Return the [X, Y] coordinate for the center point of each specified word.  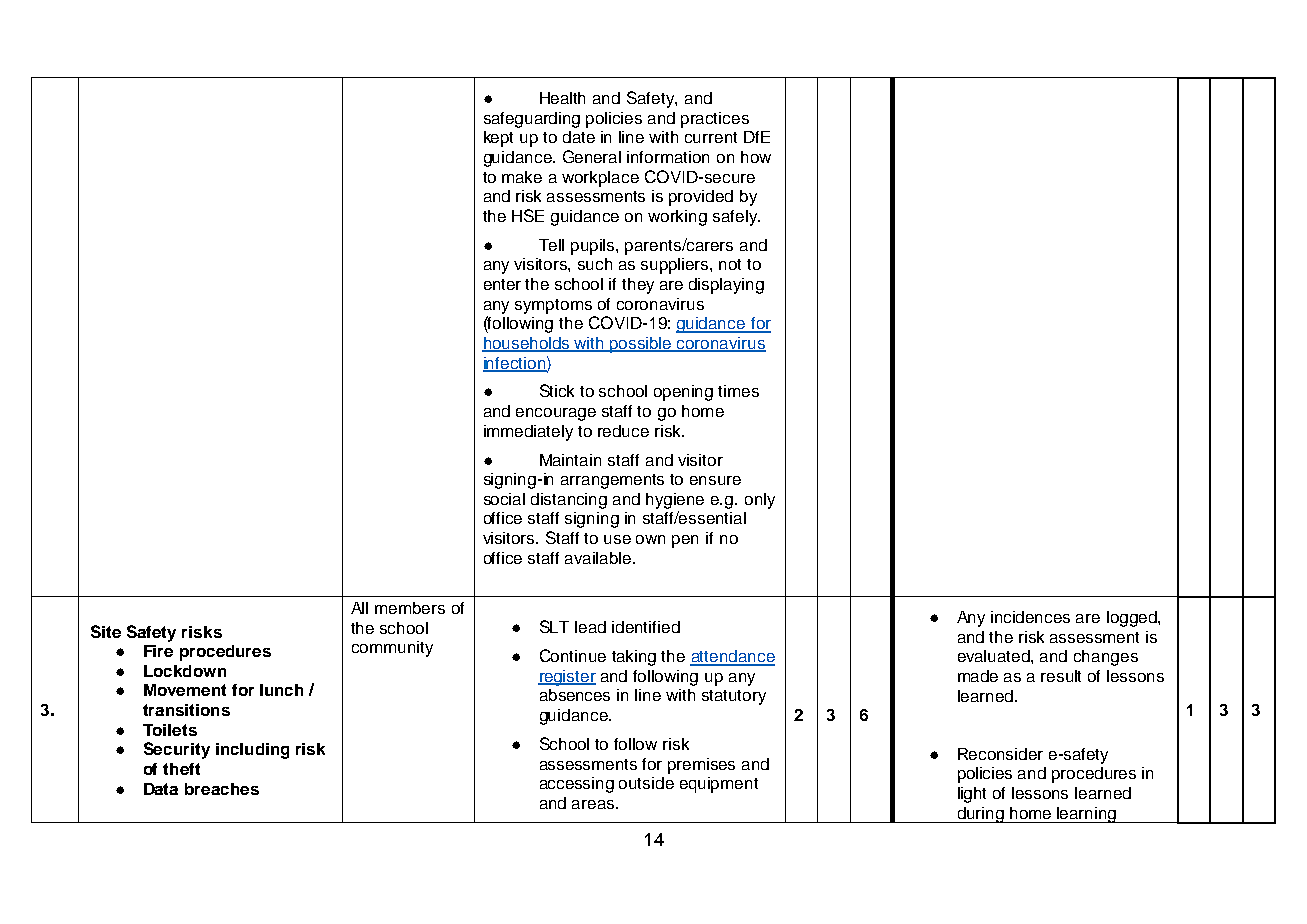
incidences [1030, 617]
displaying [726, 286]
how [756, 157]
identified [646, 627]
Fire [158, 651]
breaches [222, 789]
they [638, 286]
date [579, 137]
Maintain [570, 460]
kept [498, 139]
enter [502, 284]
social [504, 499]
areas [594, 804]
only [760, 501]
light [972, 795]
